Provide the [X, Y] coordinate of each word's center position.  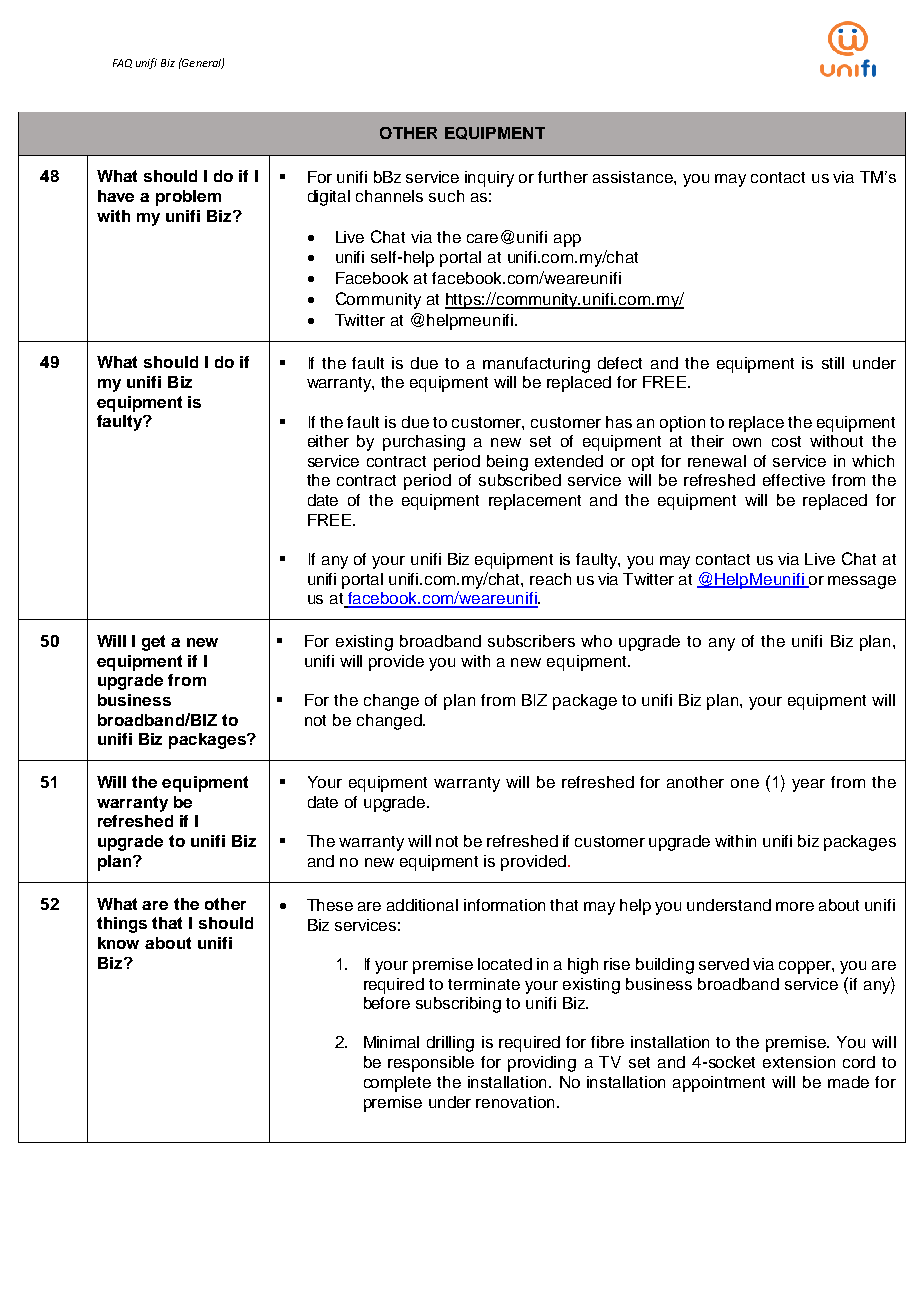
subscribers [531, 641]
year [808, 785]
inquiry [489, 179]
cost [786, 441]
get [153, 643]
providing [542, 1064]
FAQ [122, 63]
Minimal [391, 1042]
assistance [634, 177]
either [328, 441]
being [507, 463]
